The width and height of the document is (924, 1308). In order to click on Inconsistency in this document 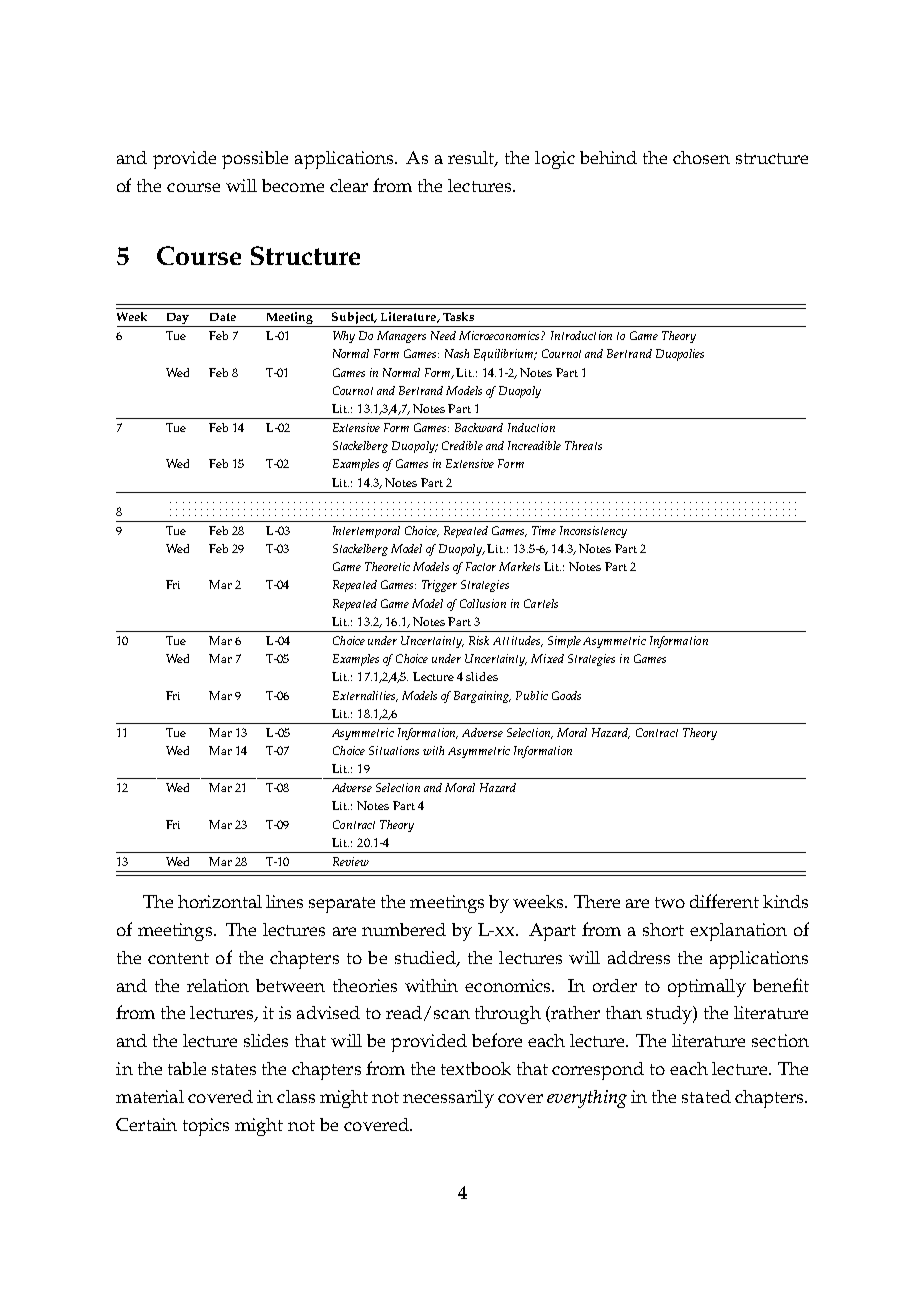, I will do `click(593, 532)`.
